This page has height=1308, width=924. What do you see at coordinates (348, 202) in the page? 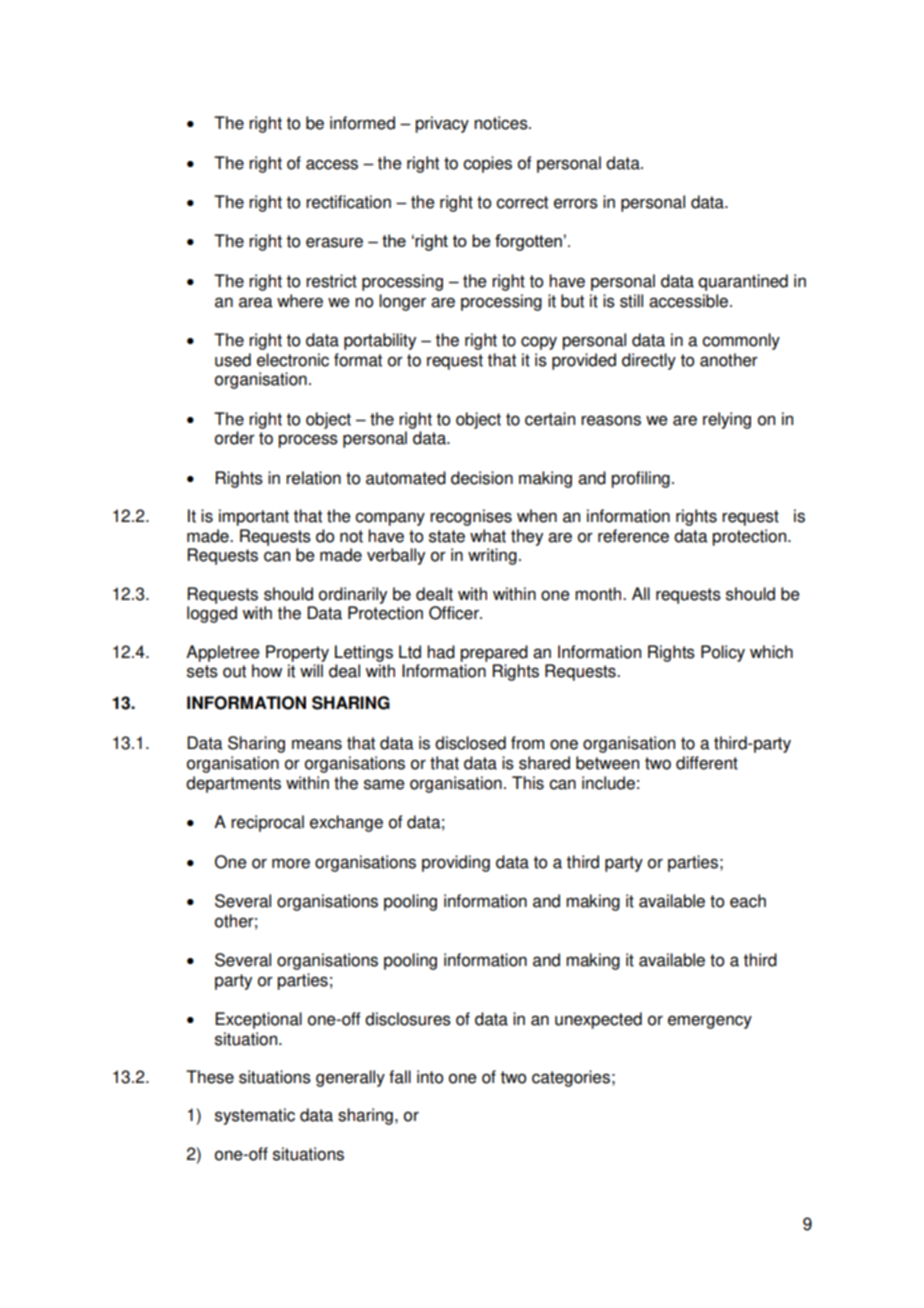
I see `rectification` at bounding box center [348, 202].
